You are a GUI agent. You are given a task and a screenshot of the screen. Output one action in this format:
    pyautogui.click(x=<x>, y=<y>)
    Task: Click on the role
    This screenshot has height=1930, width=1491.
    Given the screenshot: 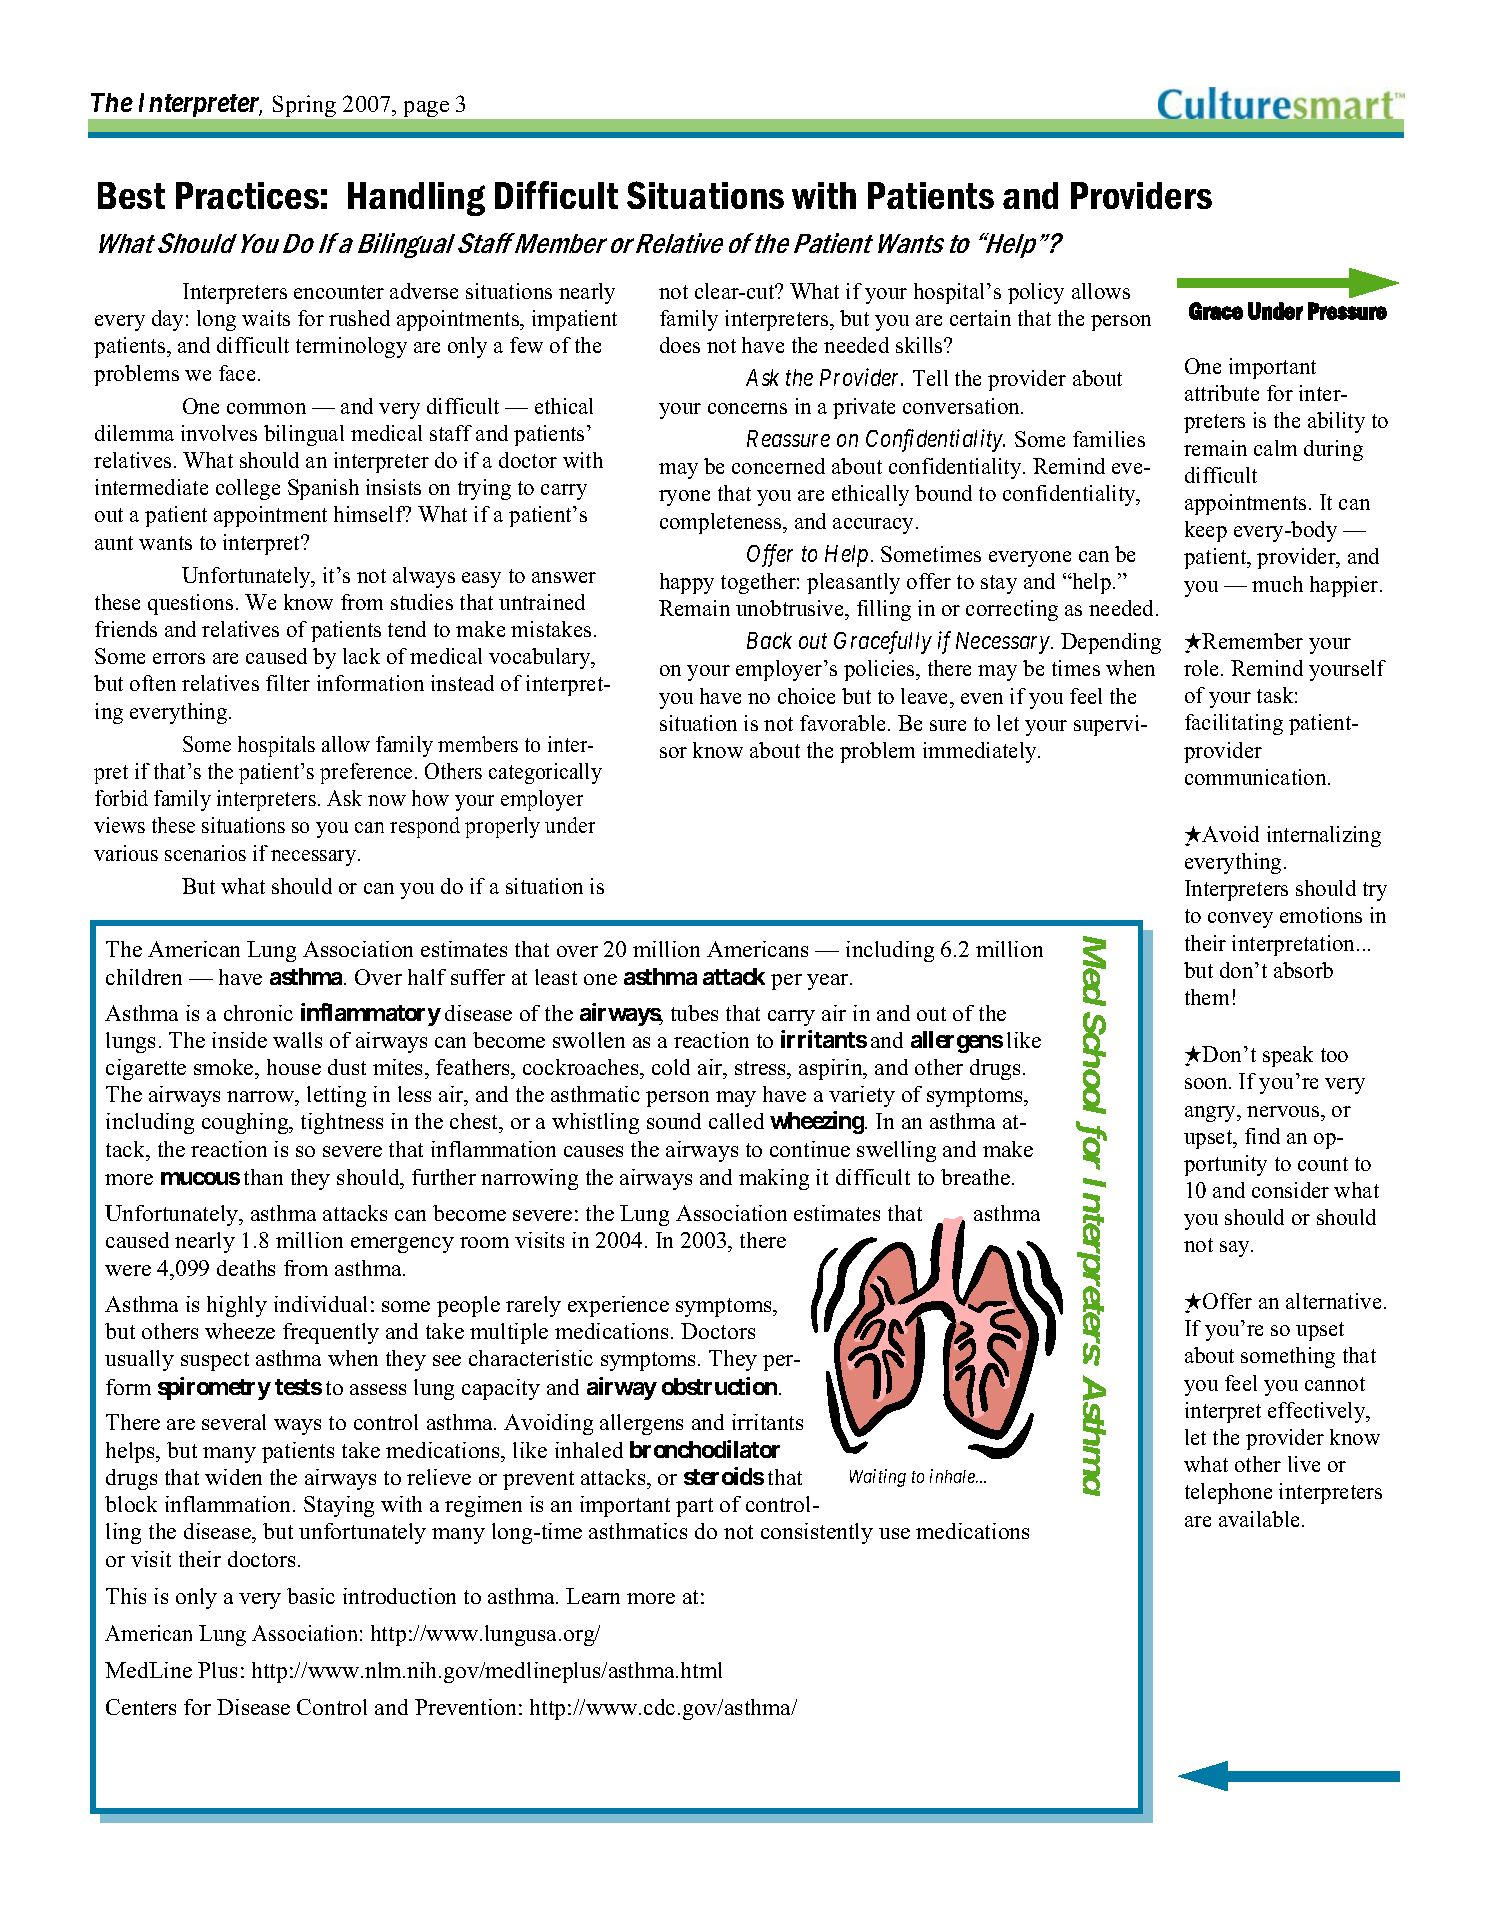 What is the action you would take?
    pyautogui.click(x=1203, y=668)
